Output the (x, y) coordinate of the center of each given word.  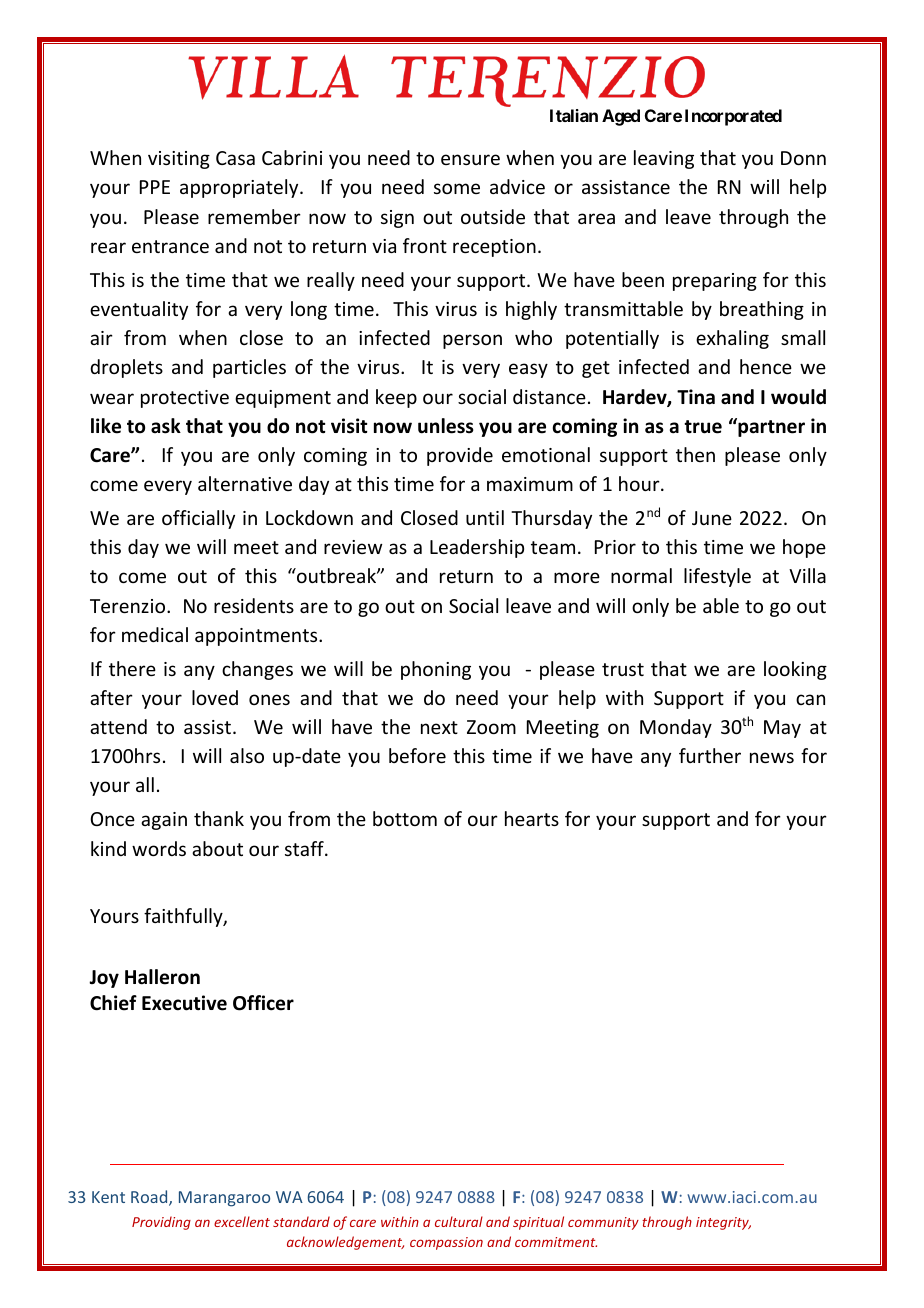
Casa (235, 158)
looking (795, 670)
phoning (436, 670)
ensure (470, 159)
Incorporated (733, 117)
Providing (161, 1223)
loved (215, 697)
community (603, 1223)
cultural (459, 1221)
